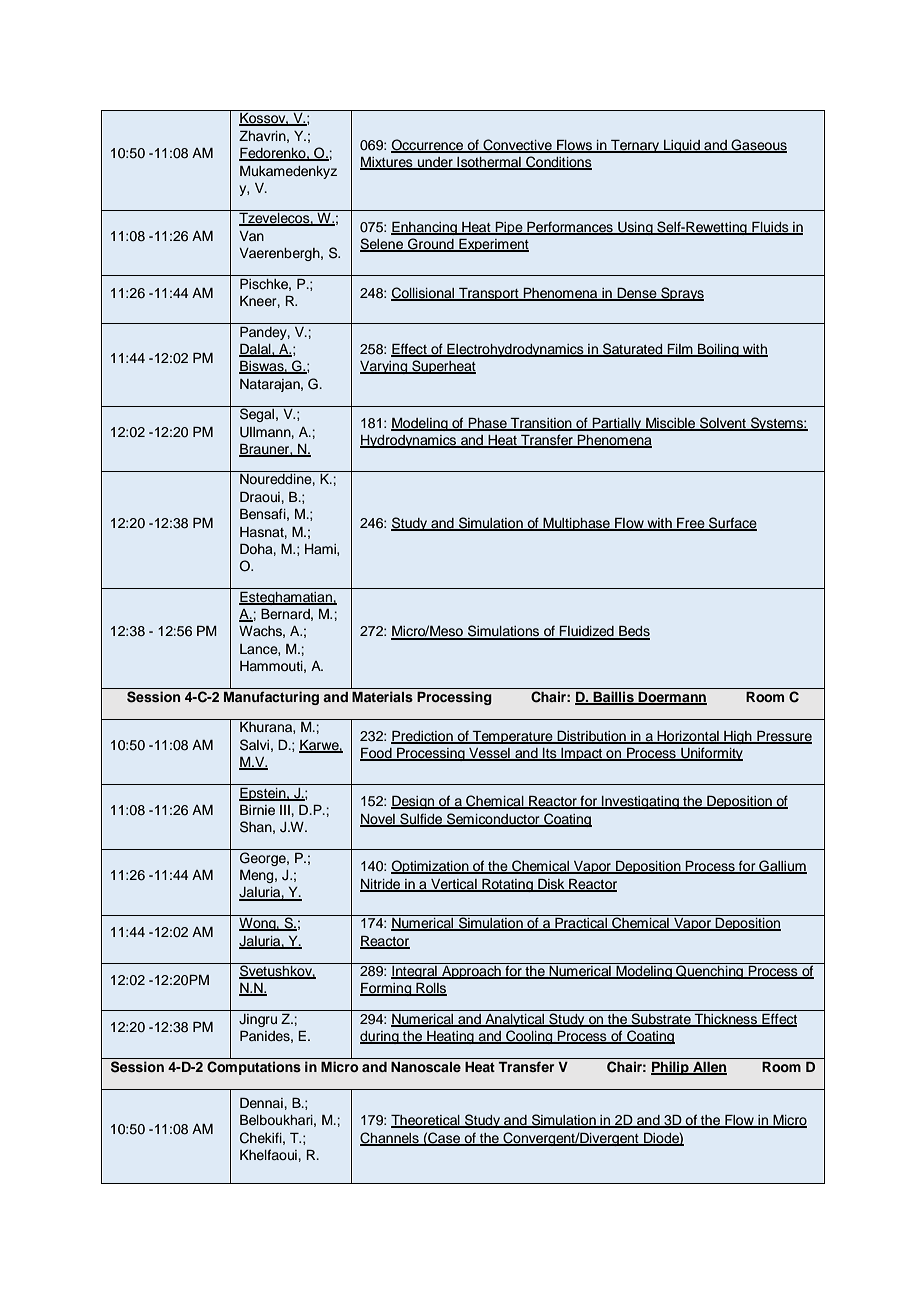 This screenshot has height=1308, width=924. Describe the element at coordinates (493, 819) in the screenshot. I see `Semiconductor` at that location.
